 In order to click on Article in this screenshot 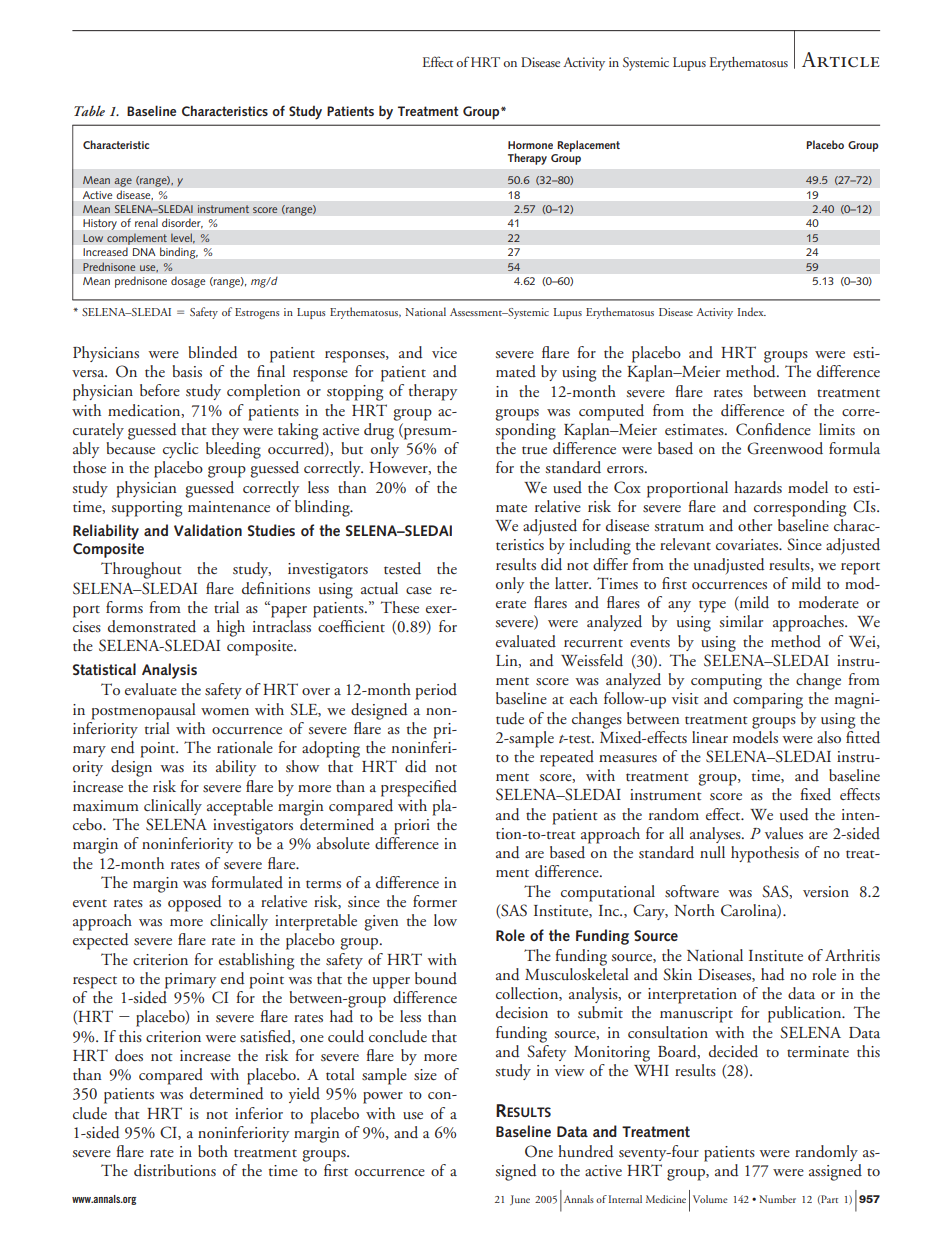, I will do `click(841, 60)`.
